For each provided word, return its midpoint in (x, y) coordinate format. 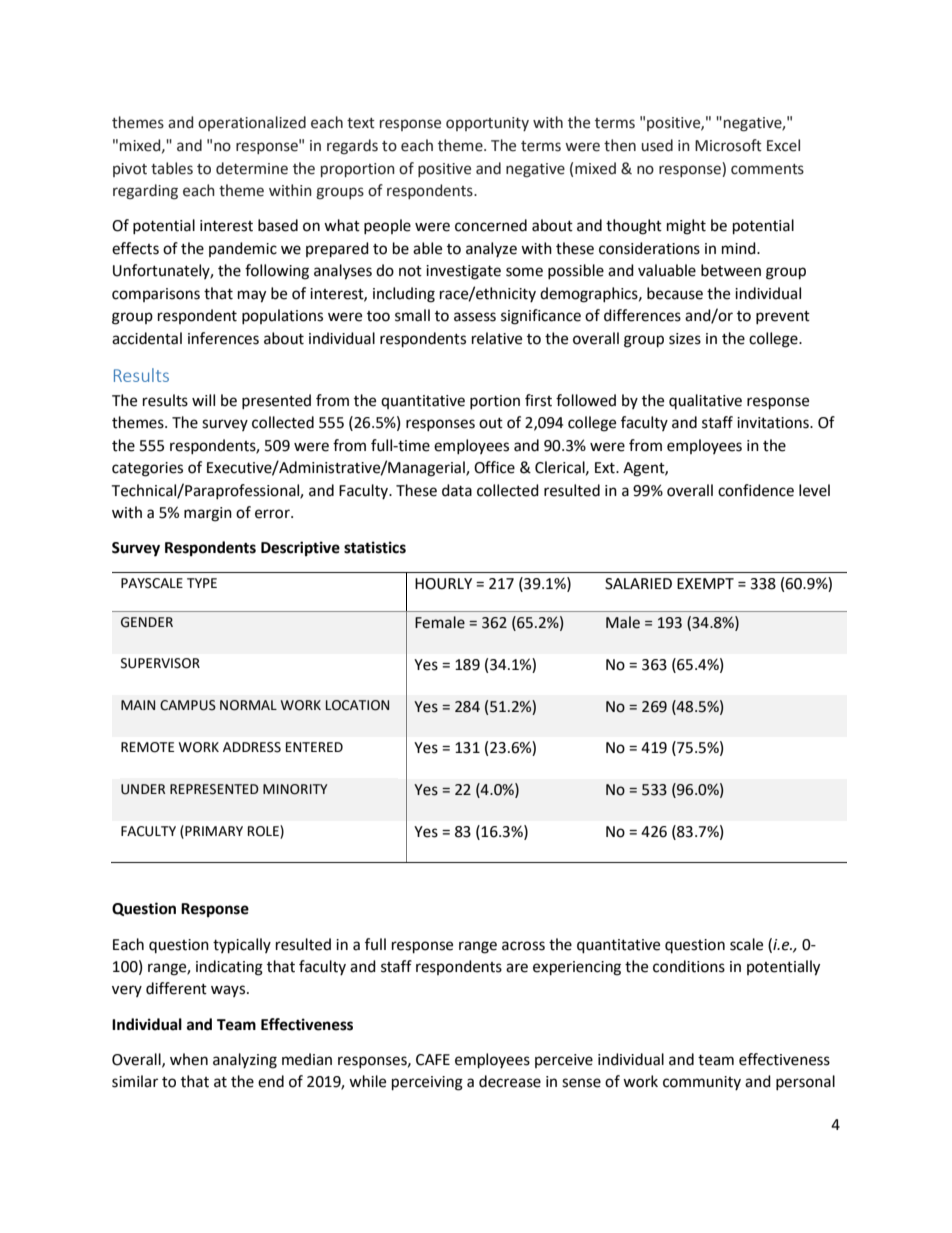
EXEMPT (705, 583)
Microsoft (728, 145)
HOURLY (443, 584)
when (189, 1059)
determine (252, 168)
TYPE (202, 583)
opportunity (487, 124)
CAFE (433, 1060)
